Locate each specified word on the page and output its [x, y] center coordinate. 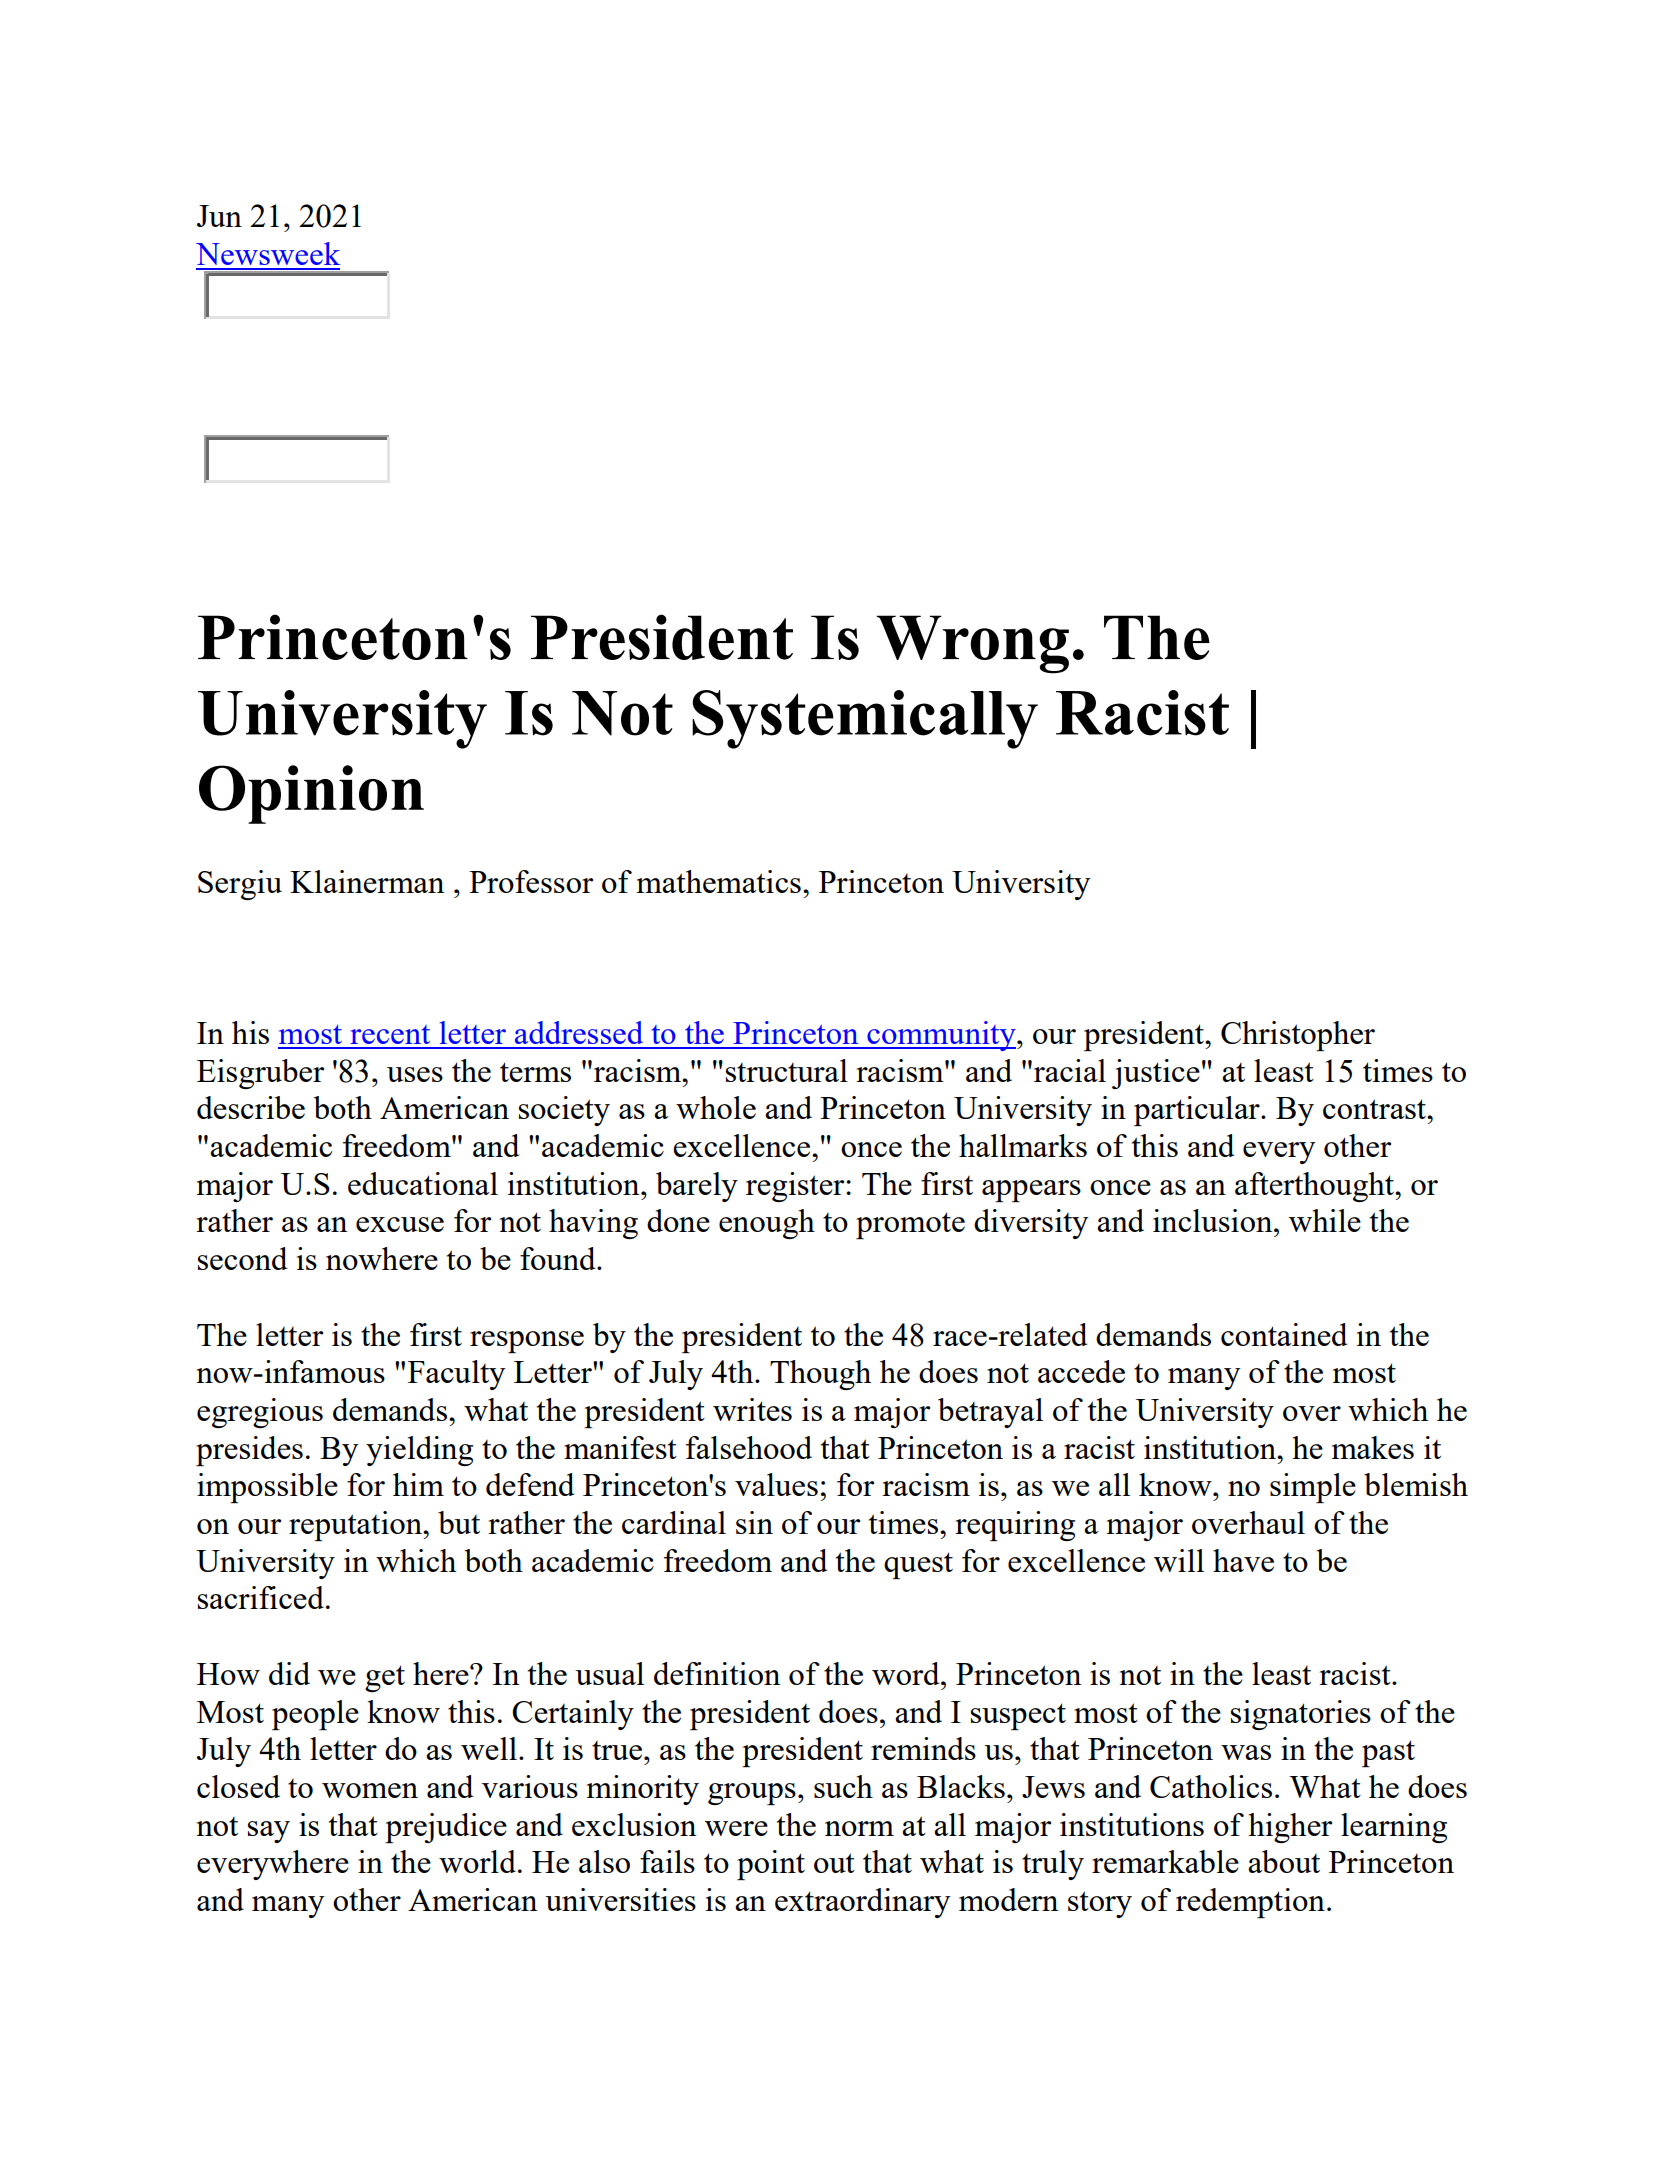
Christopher [1298, 1036]
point [771, 1865]
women [370, 1790]
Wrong [973, 644]
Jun [219, 216]
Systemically [865, 719]
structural [787, 1070]
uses [415, 1074]
